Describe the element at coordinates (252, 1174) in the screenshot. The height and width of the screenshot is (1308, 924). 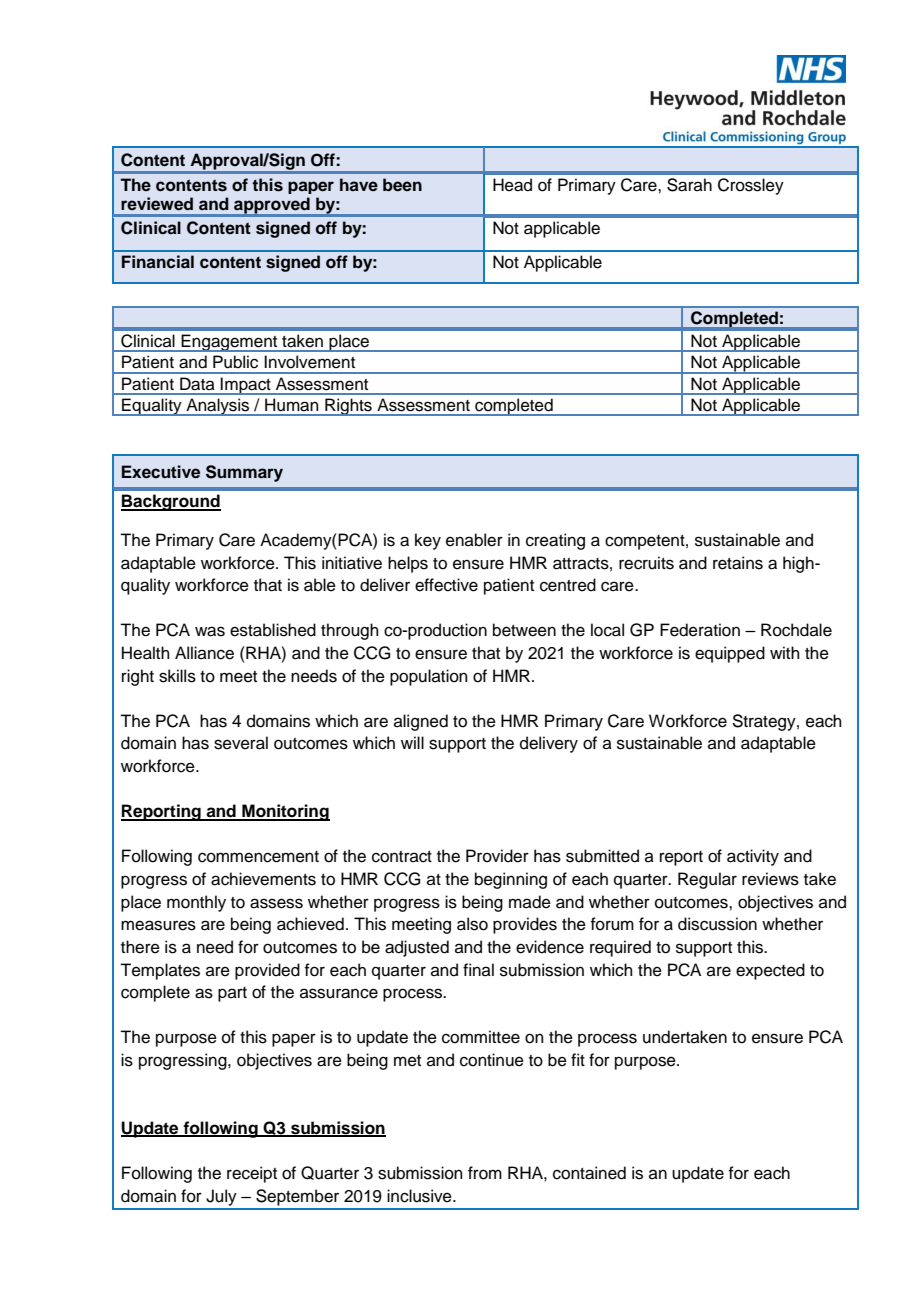
I see `receipt` at that location.
